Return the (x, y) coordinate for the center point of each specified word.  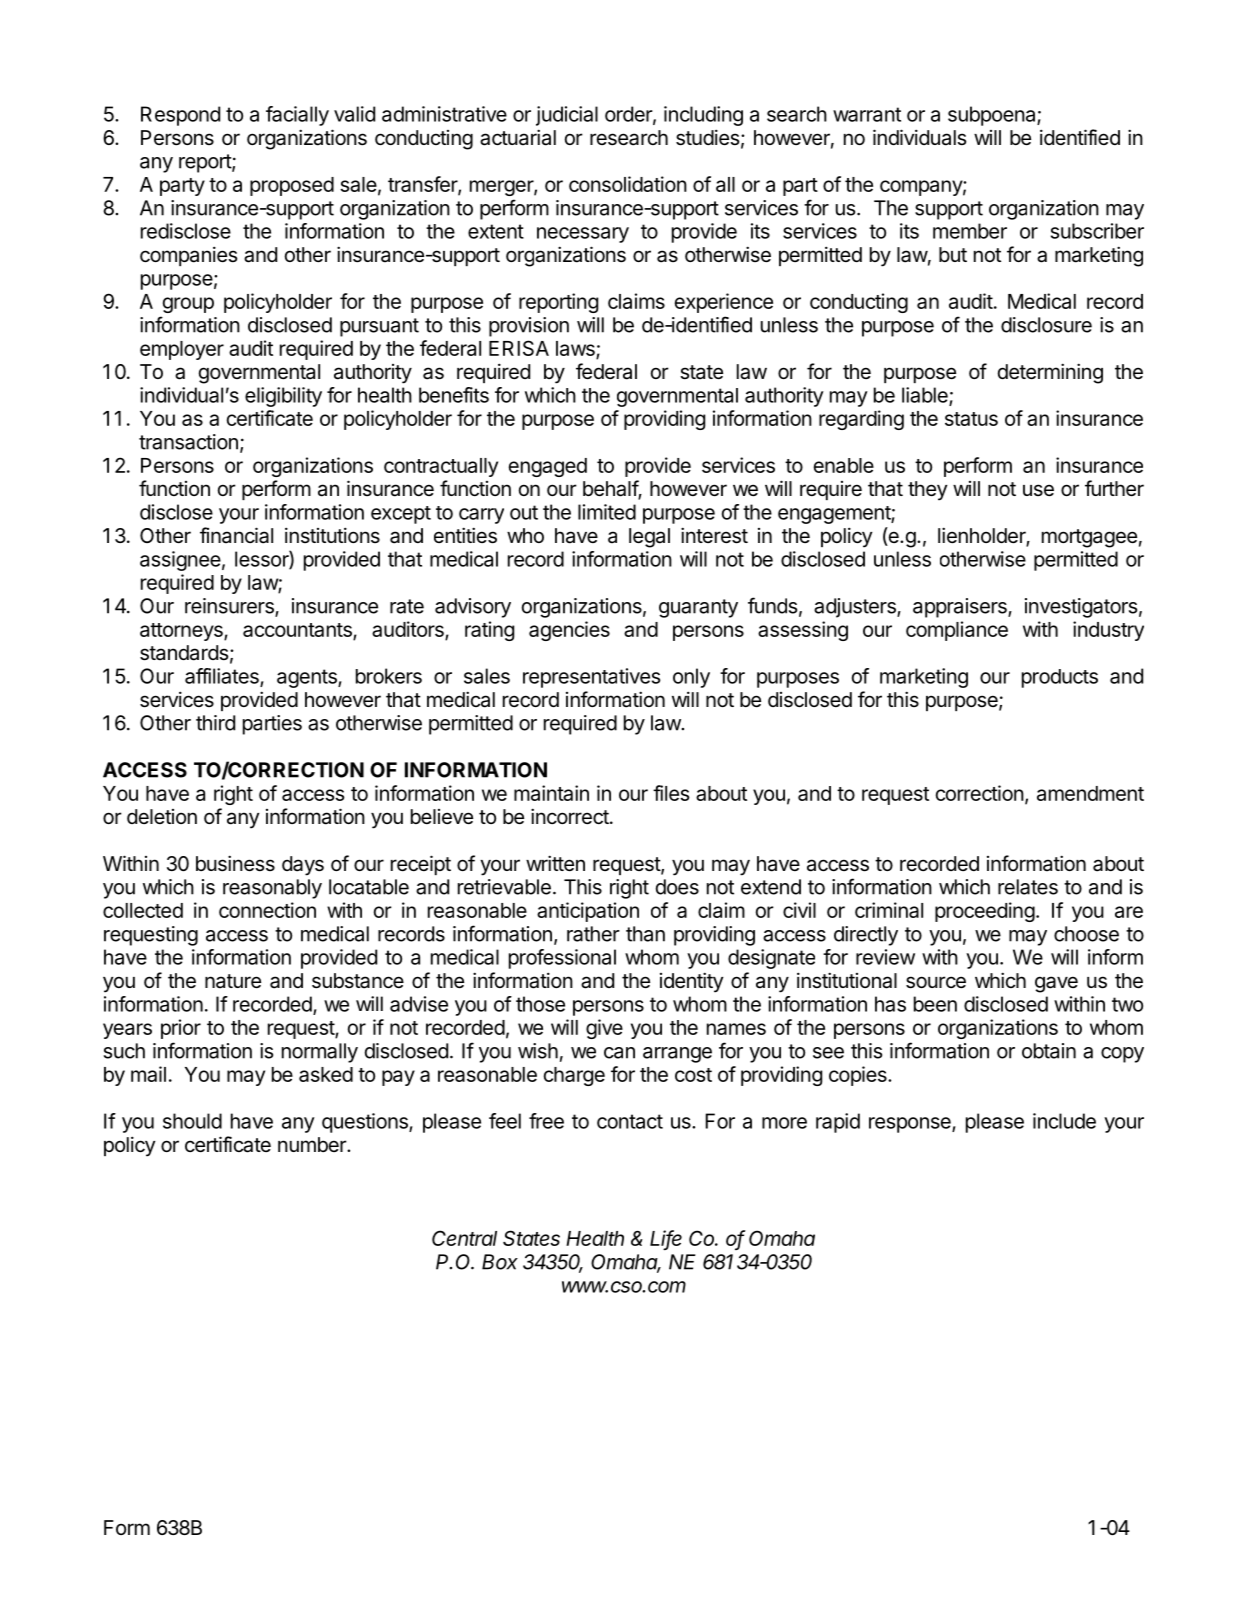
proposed (292, 186)
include (1064, 1121)
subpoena (993, 116)
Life (666, 1239)
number (313, 1144)
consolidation (628, 184)
